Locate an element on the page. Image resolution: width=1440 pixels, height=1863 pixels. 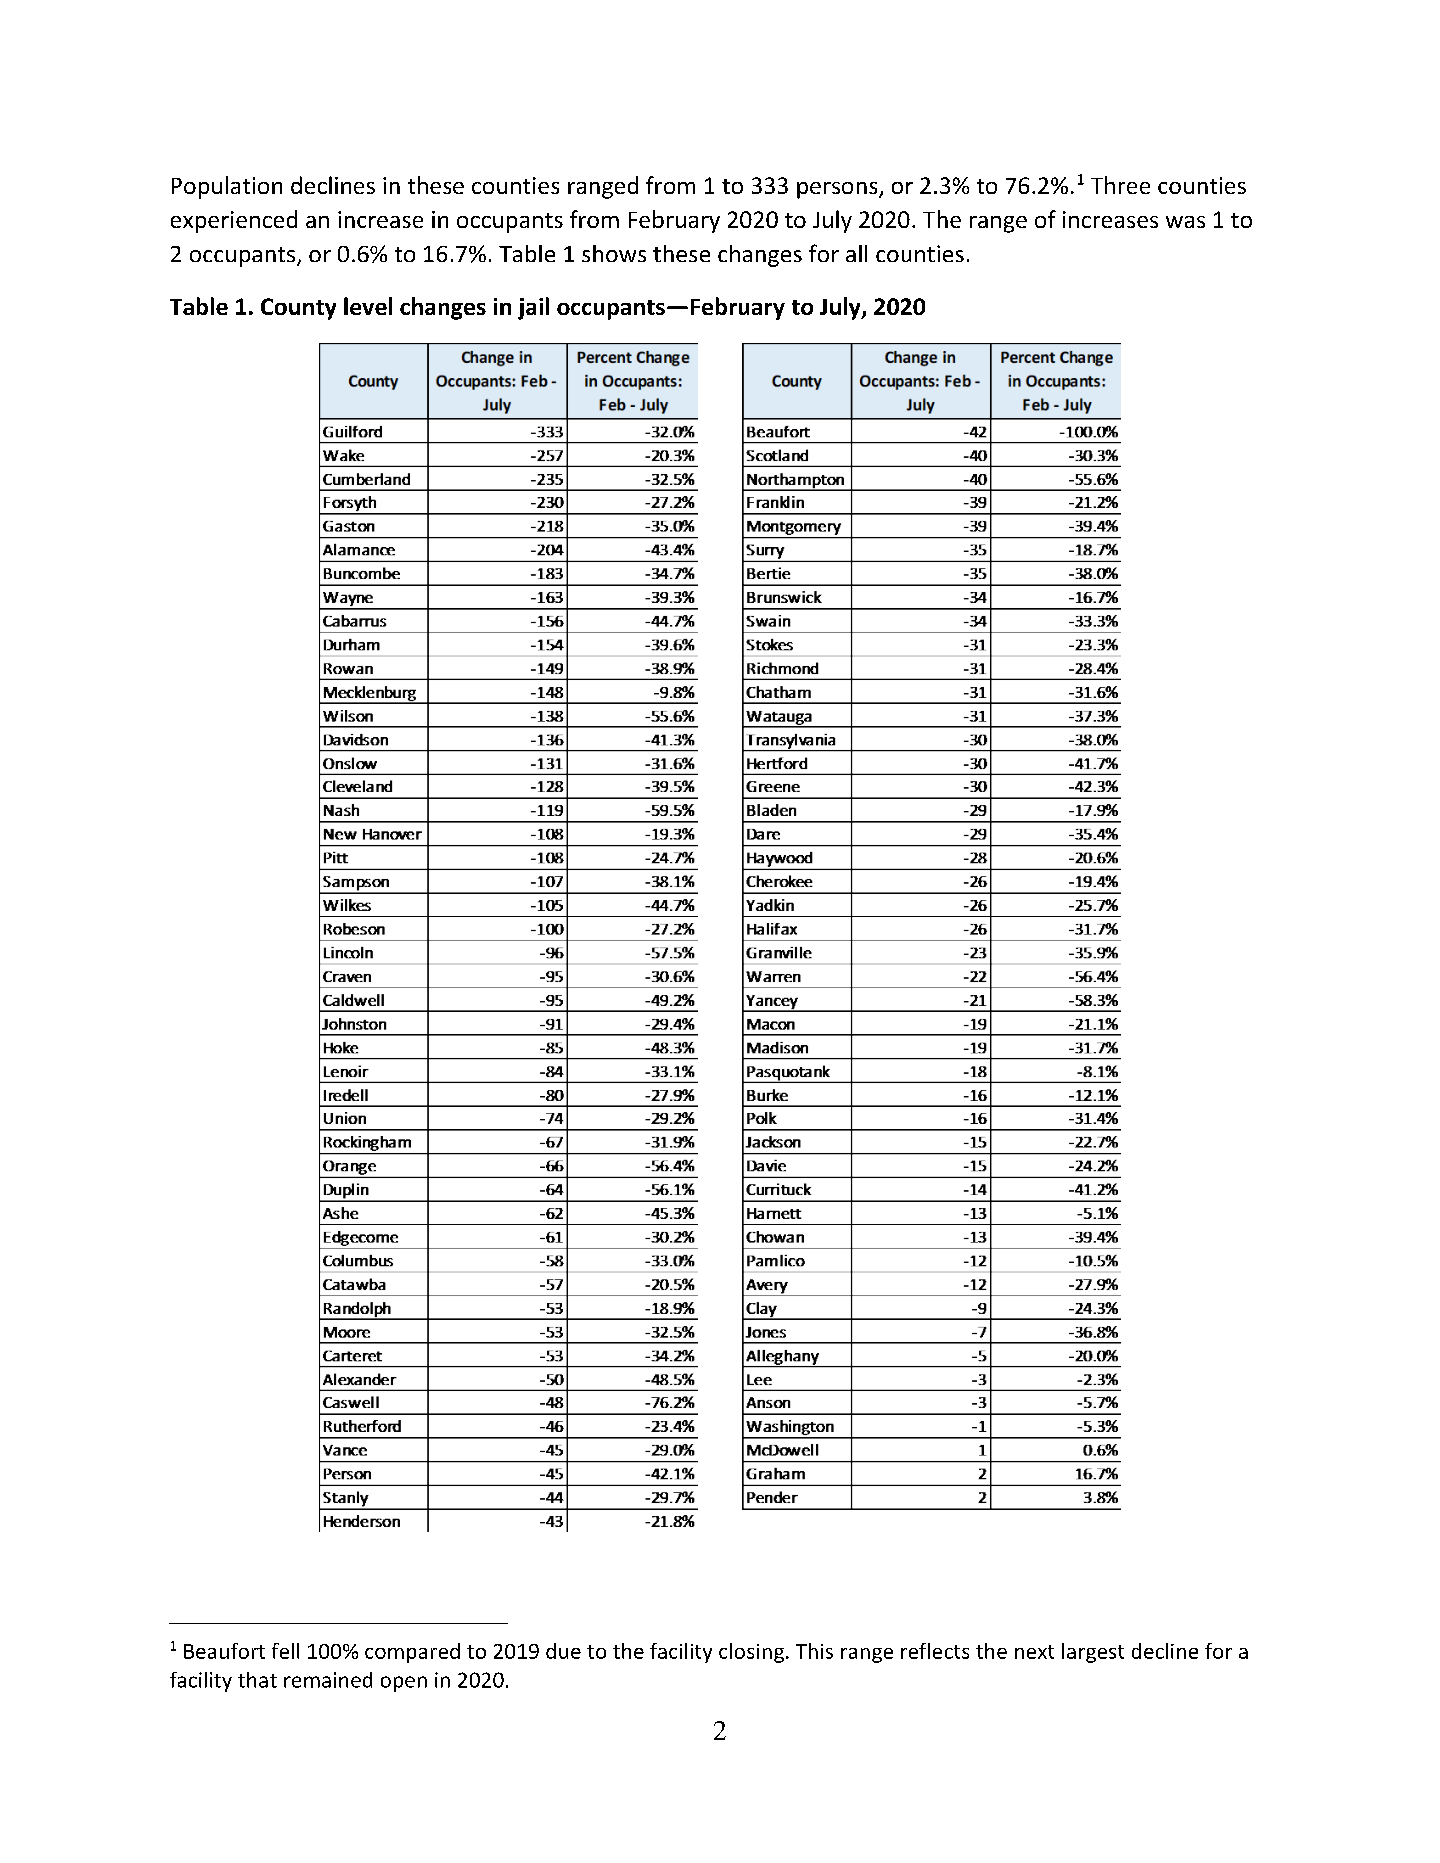
compared is located at coordinates (412, 1653).
